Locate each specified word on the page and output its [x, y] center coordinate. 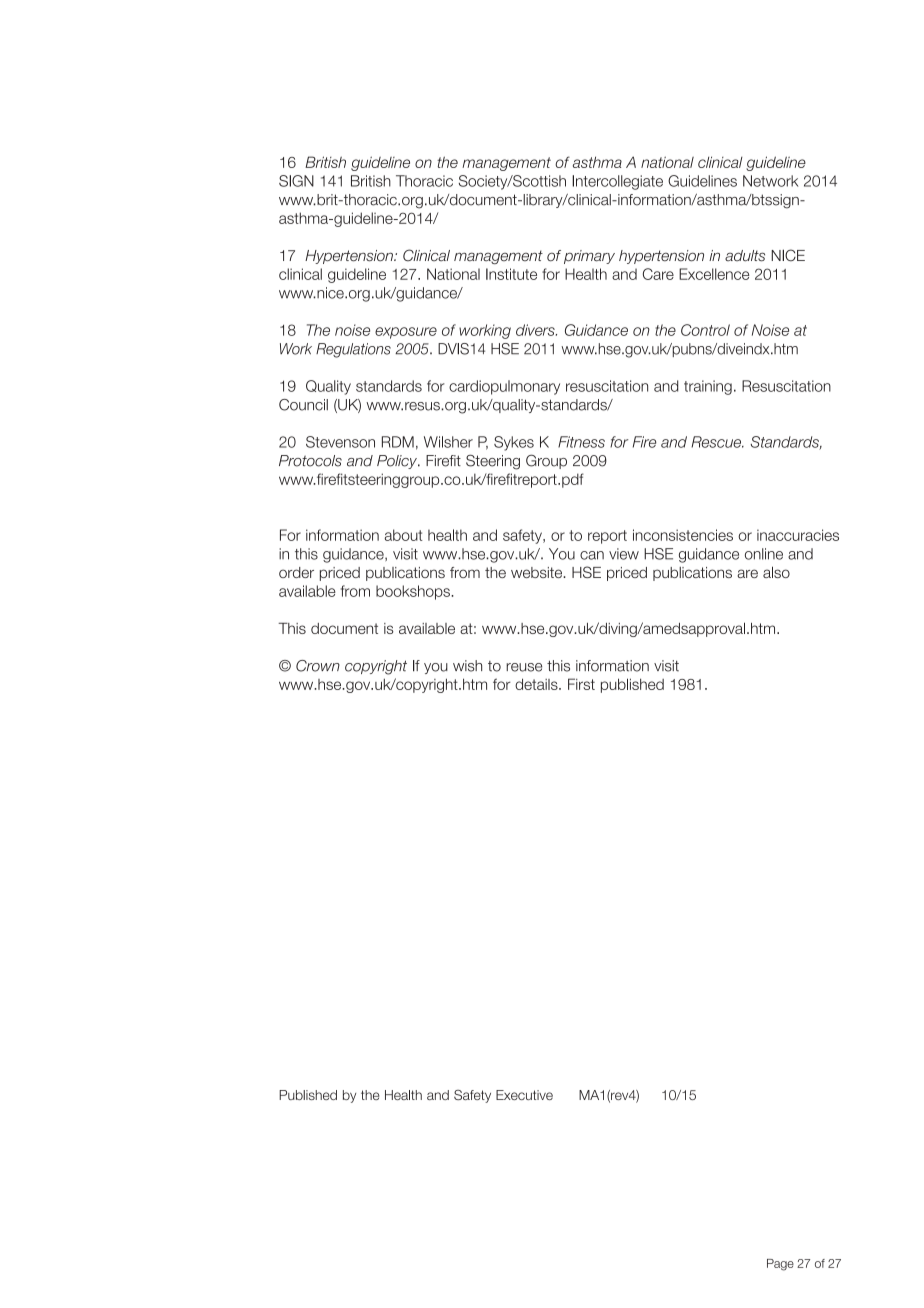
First [581, 684]
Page [780, 1265]
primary [589, 257]
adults [745, 256]
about [403, 535]
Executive [524, 1095]
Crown [318, 666]
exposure [406, 333]
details [537, 684]
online [764, 554]
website [538, 572]
